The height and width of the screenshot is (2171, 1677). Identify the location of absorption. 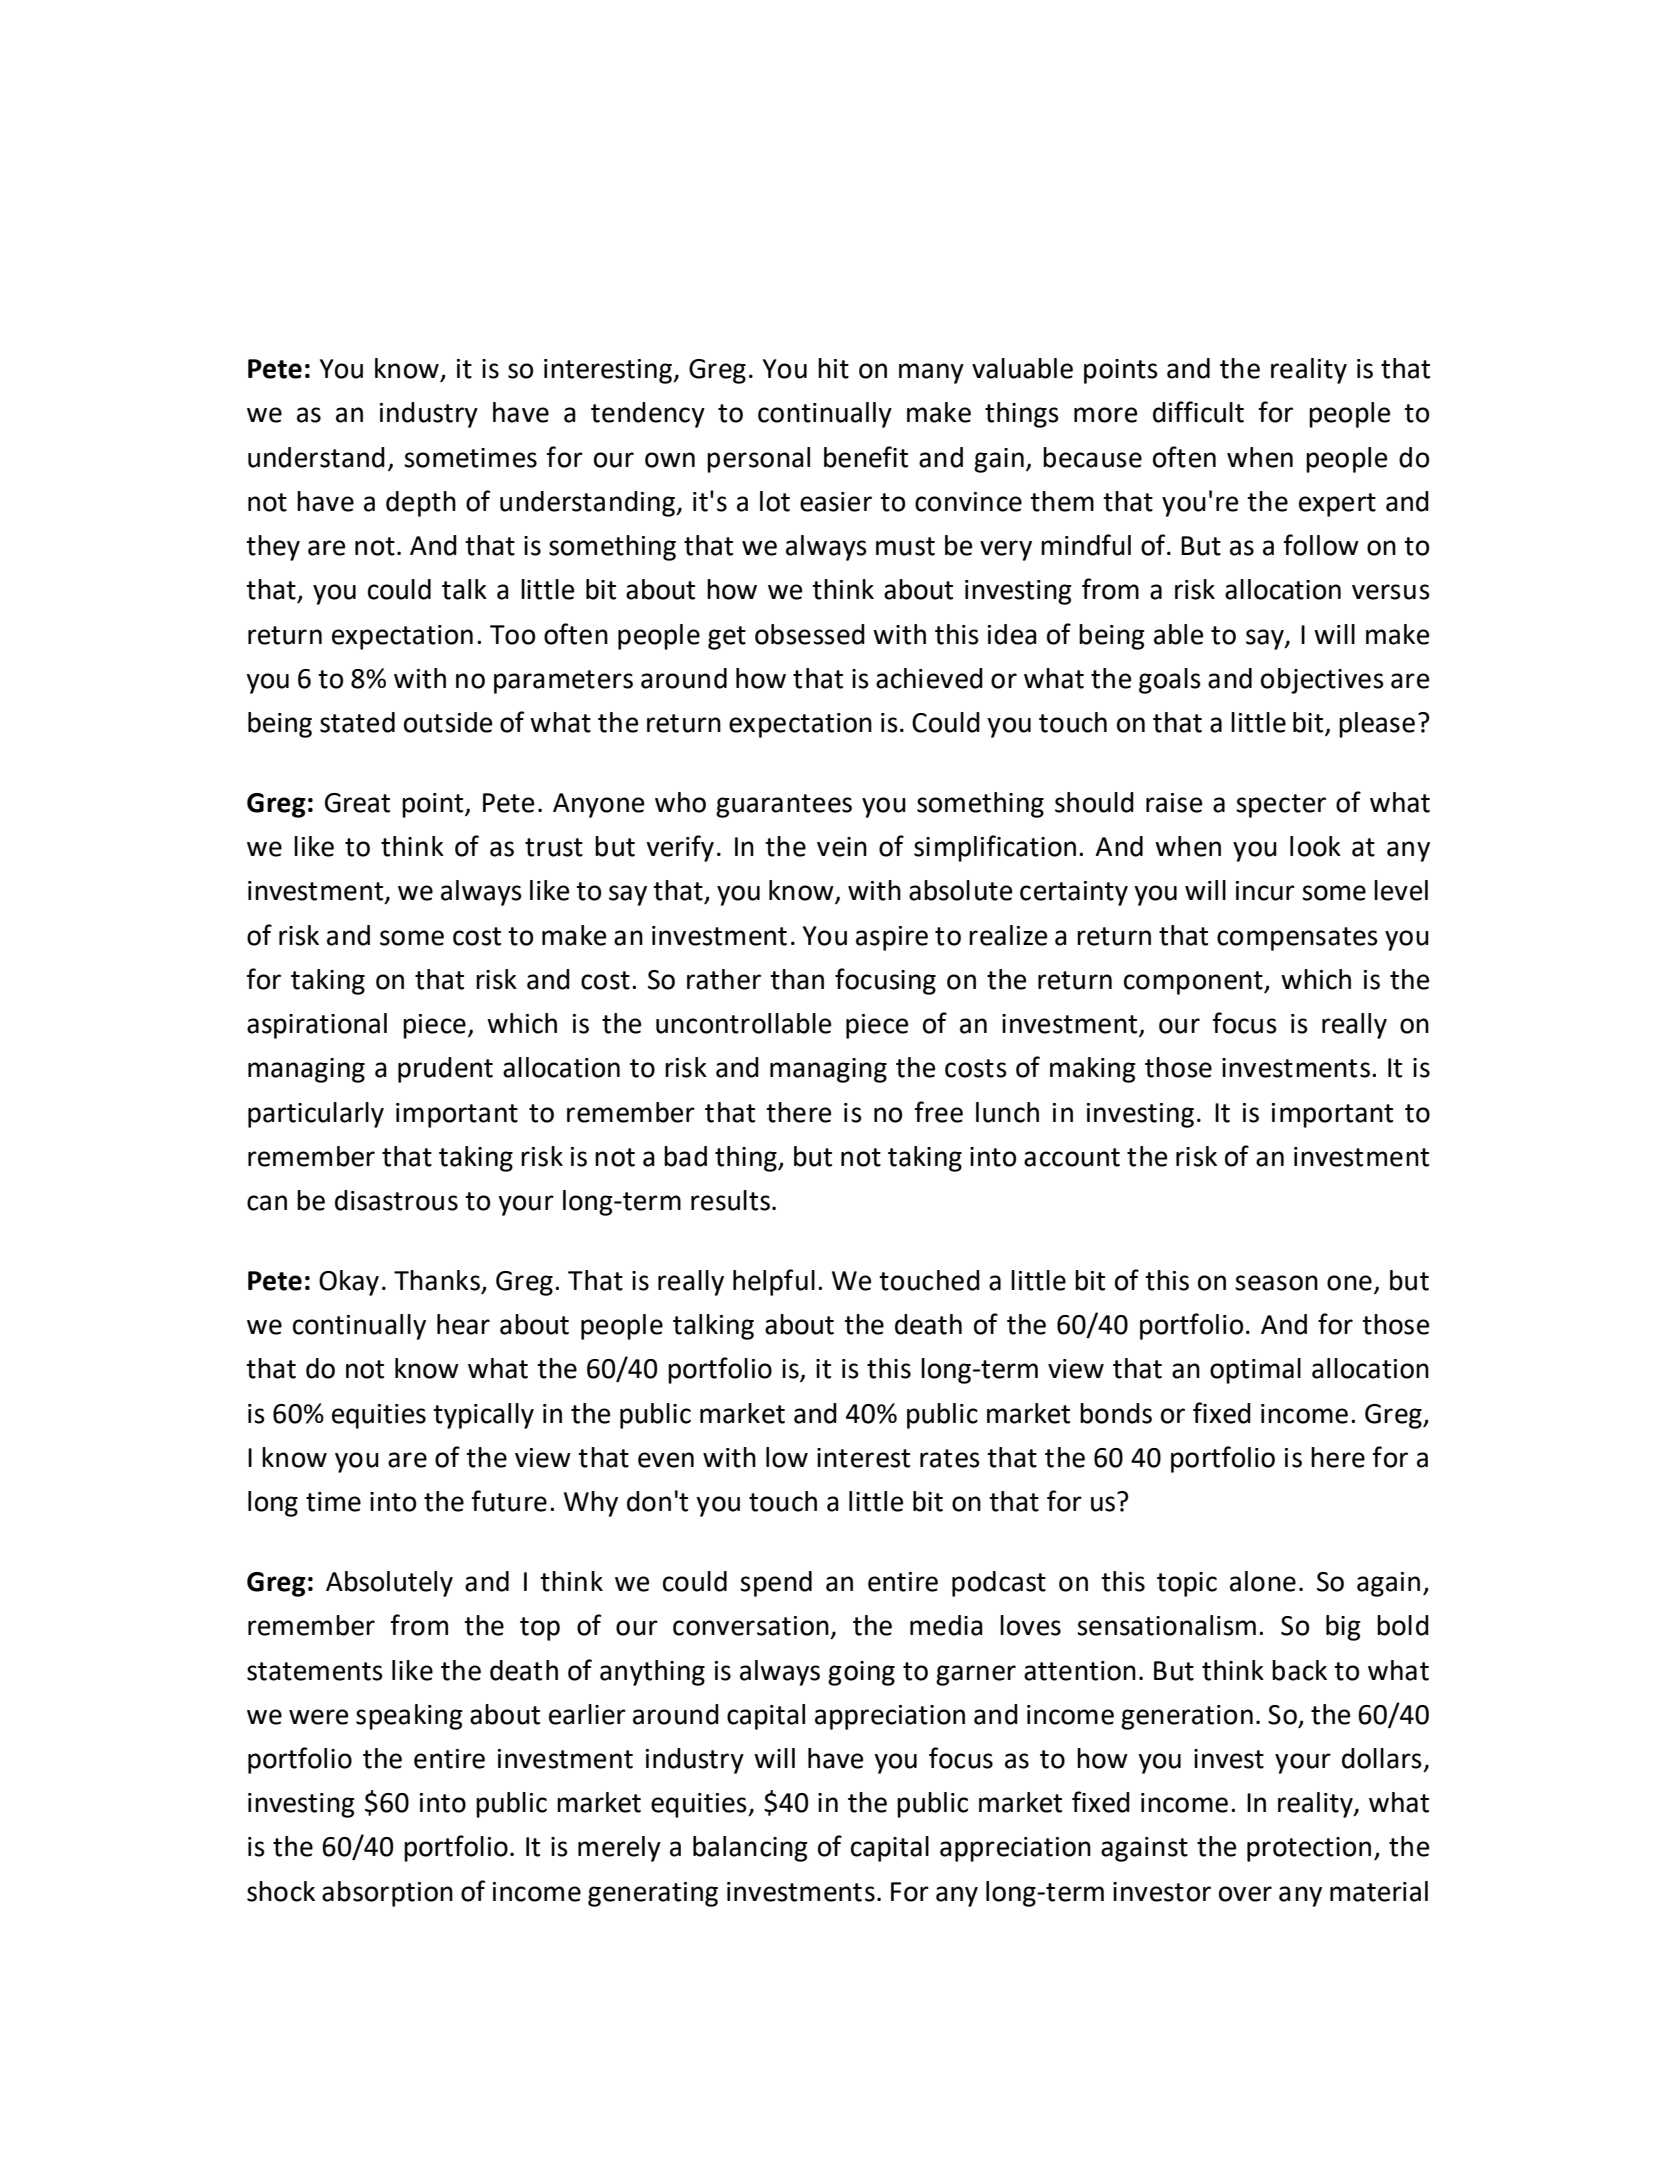
(387, 1894).
